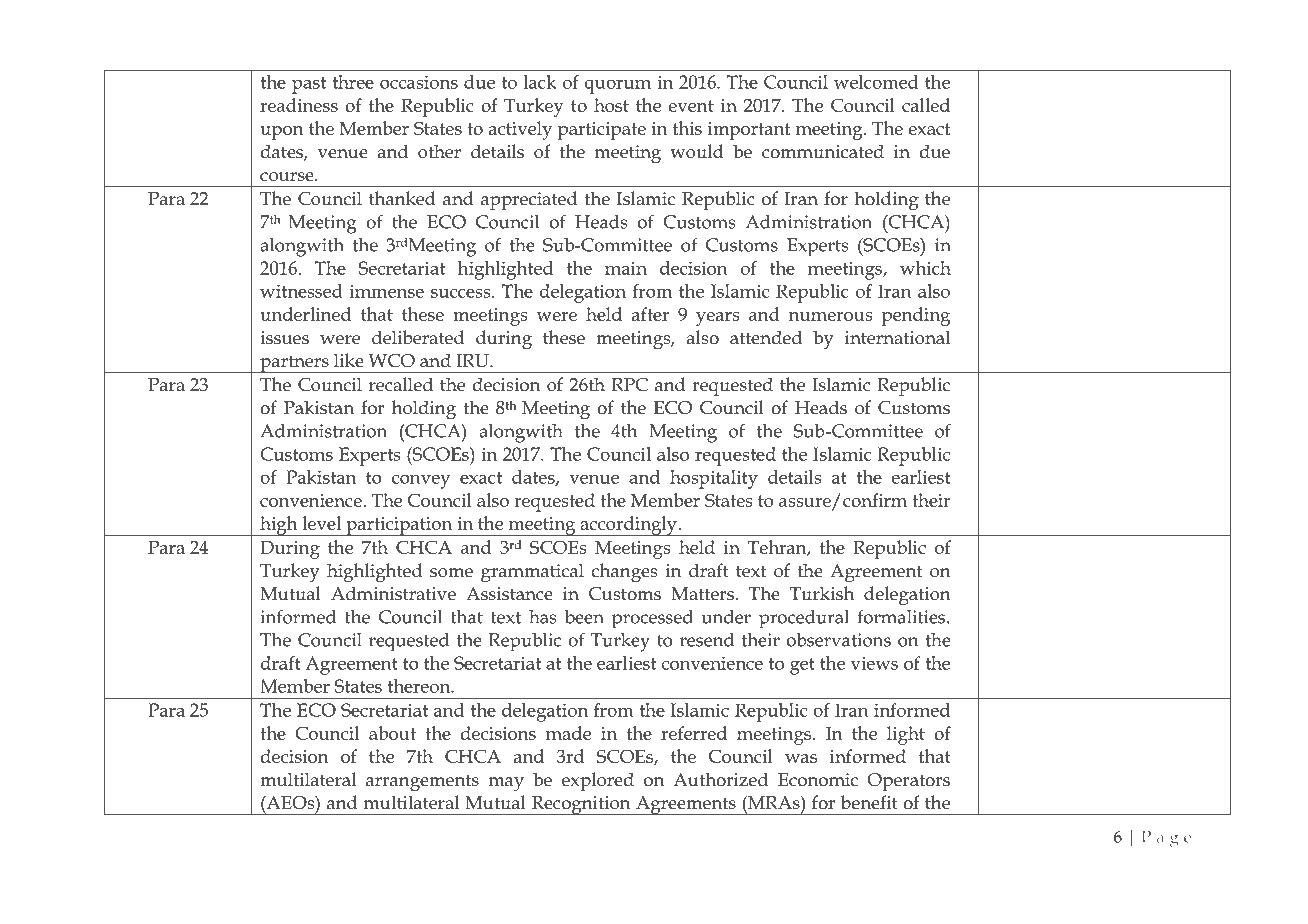 The width and height of the screenshot is (1308, 924). I want to click on immense, so click(387, 291).
